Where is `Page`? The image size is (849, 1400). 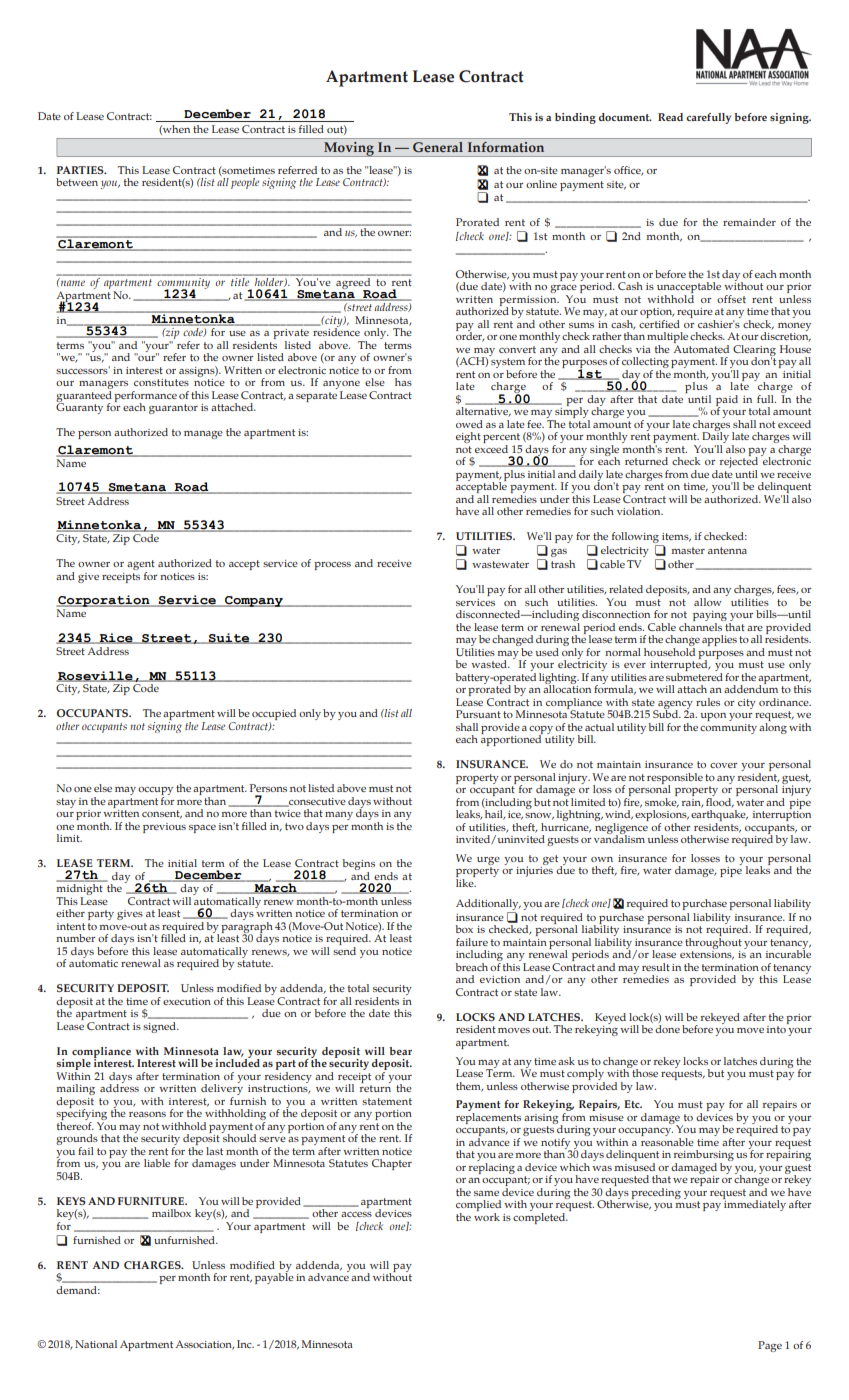
Page is located at coordinates (770, 1346).
